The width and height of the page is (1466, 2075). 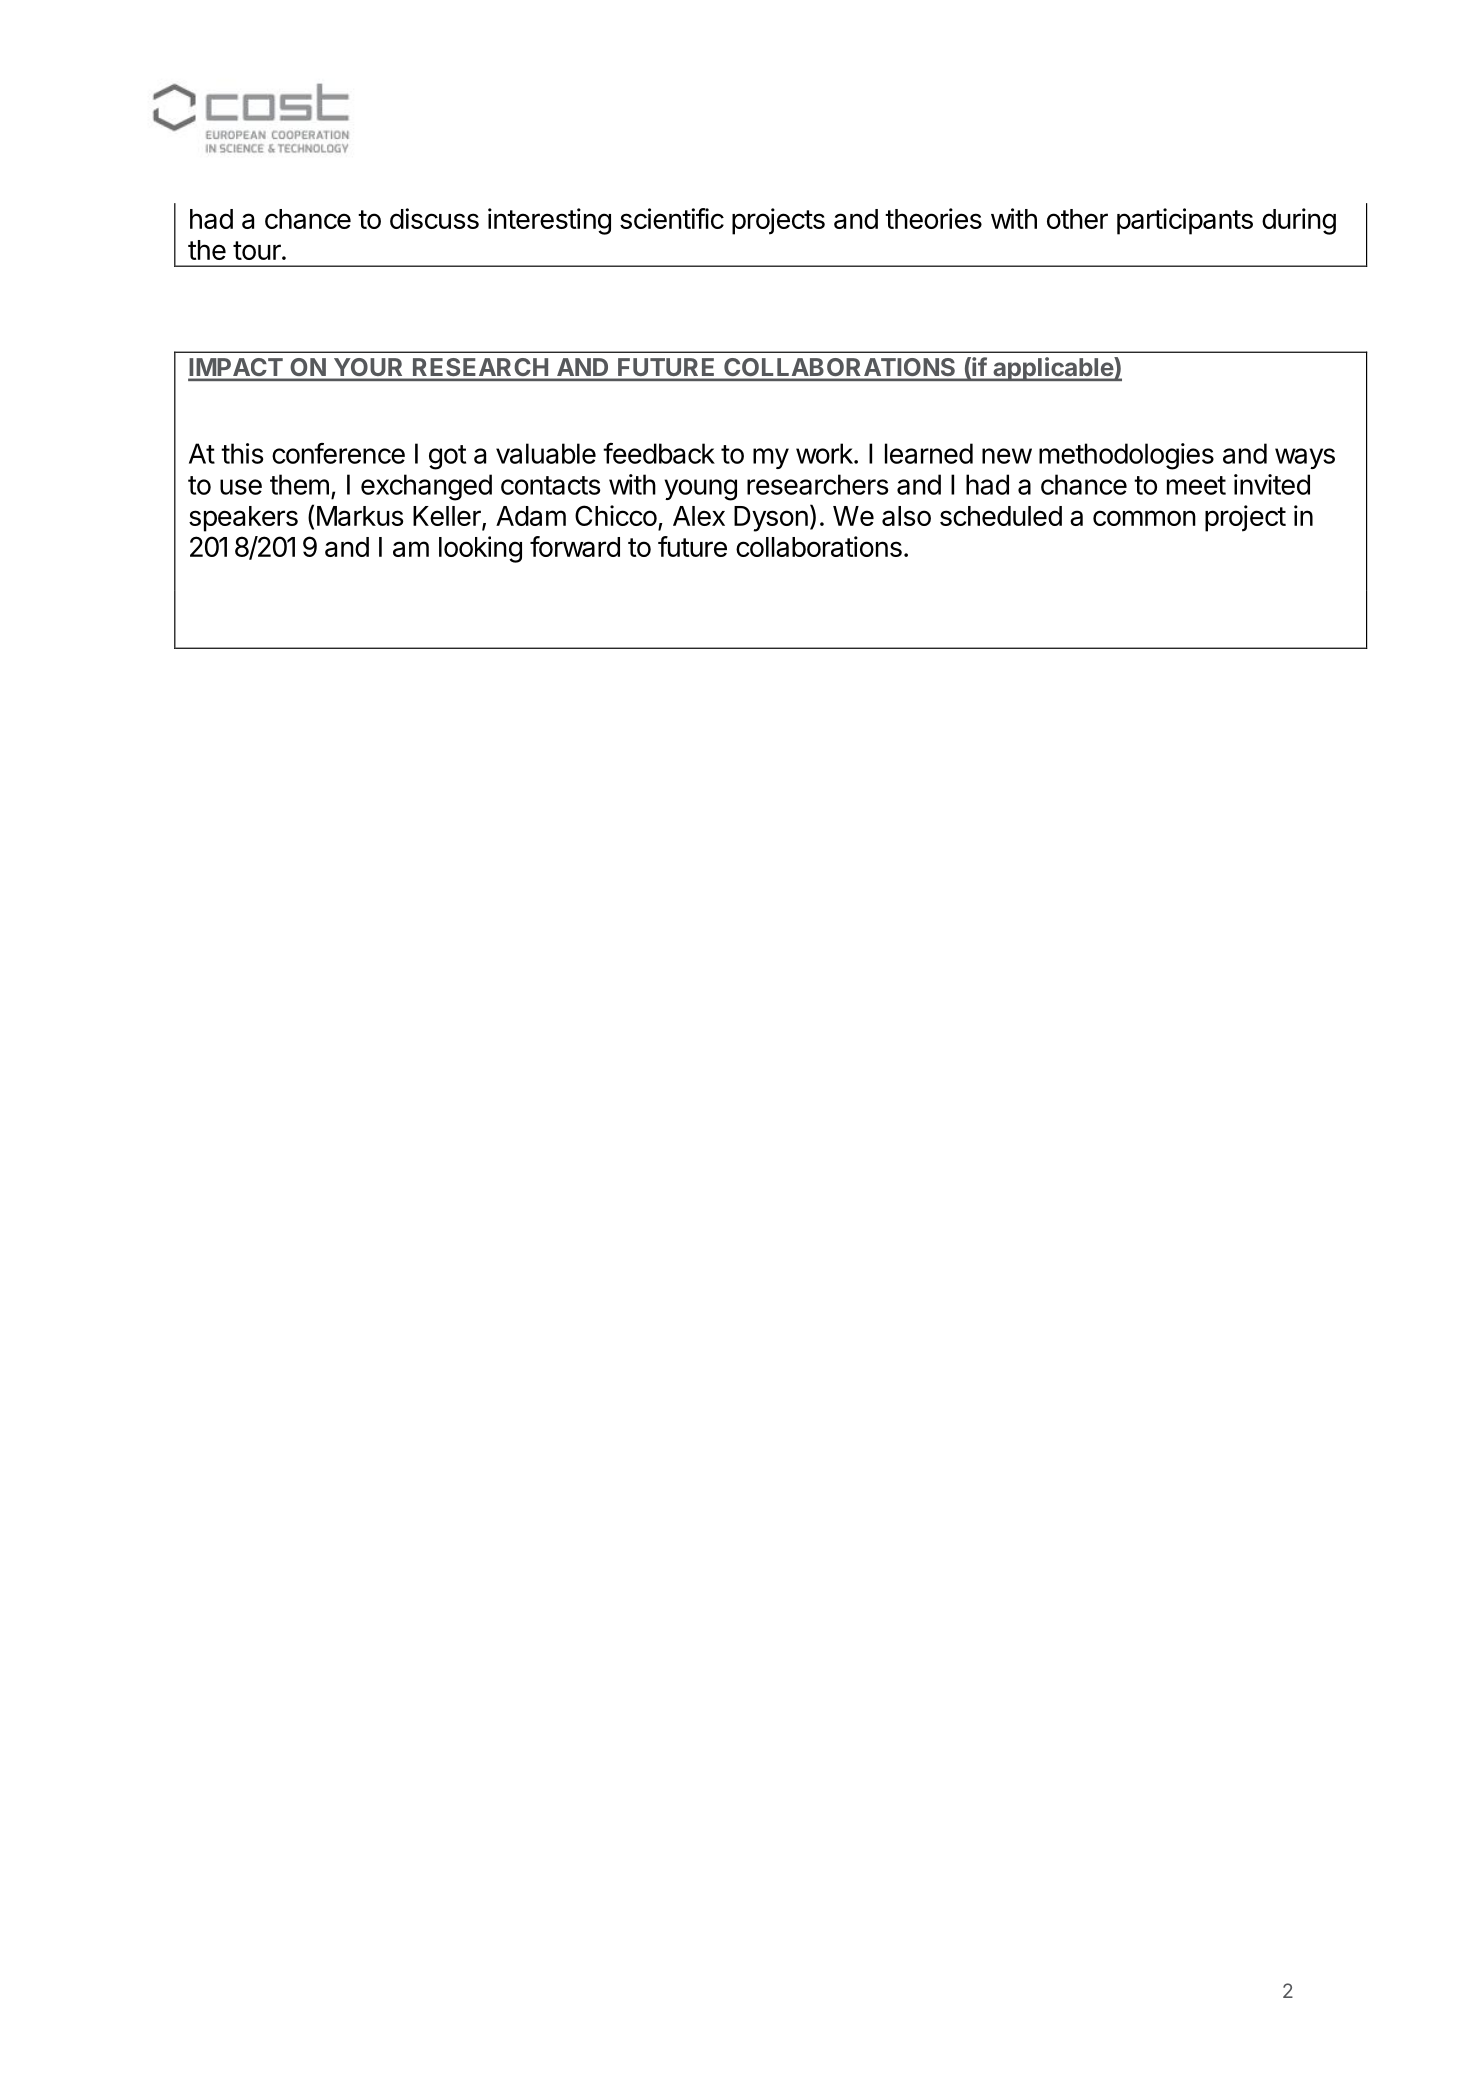 What do you see at coordinates (1053, 369) in the page?
I see `applicable` at bounding box center [1053, 369].
